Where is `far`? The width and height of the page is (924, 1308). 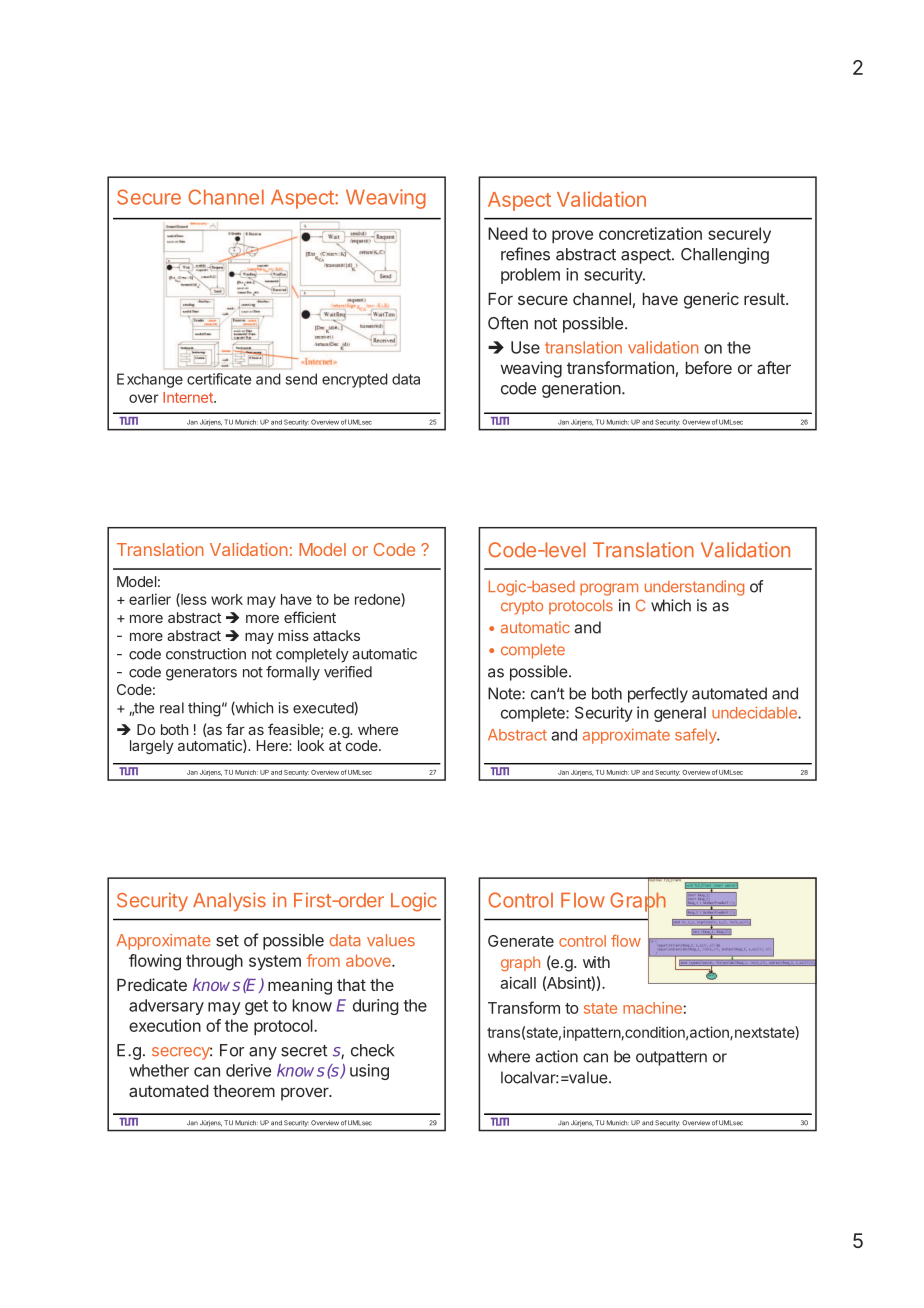
far is located at coordinates (235, 729).
